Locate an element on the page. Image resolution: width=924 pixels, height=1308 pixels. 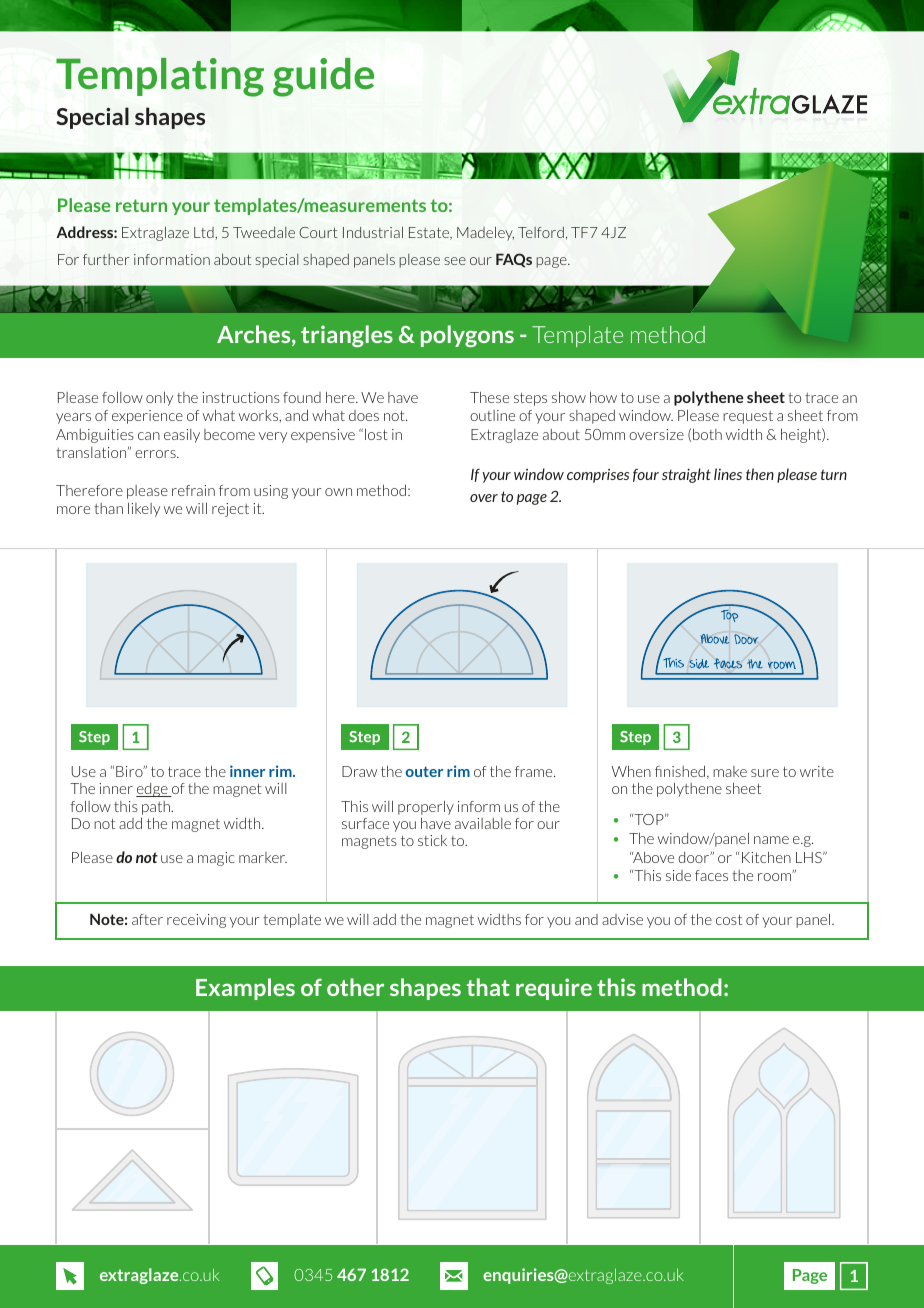
further is located at coordinates (106, 259).
